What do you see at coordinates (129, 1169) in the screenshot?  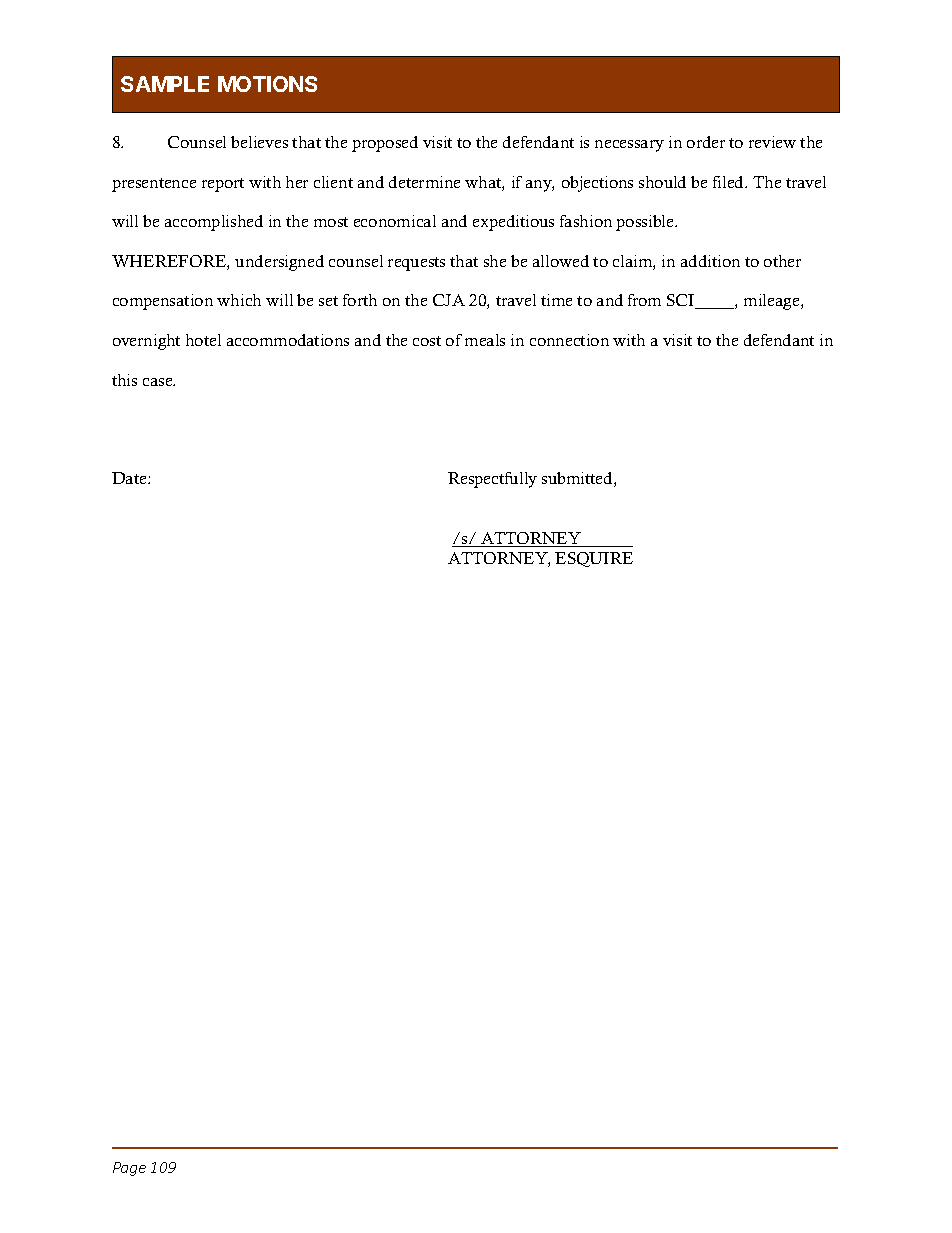 I see `Page` at bounding box center [129, 1169].
